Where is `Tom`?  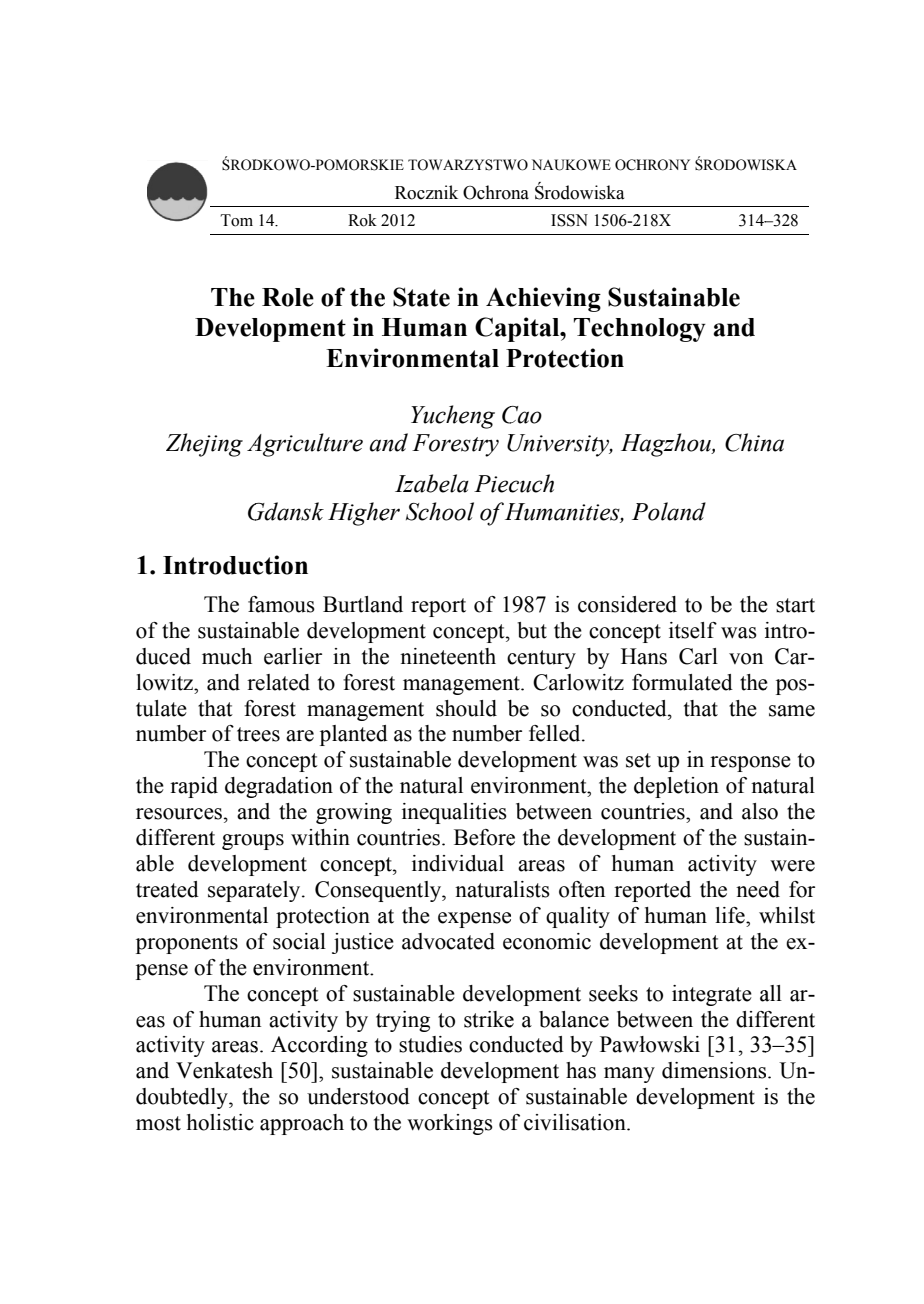 Tom is located at coordinates (236, 220).
